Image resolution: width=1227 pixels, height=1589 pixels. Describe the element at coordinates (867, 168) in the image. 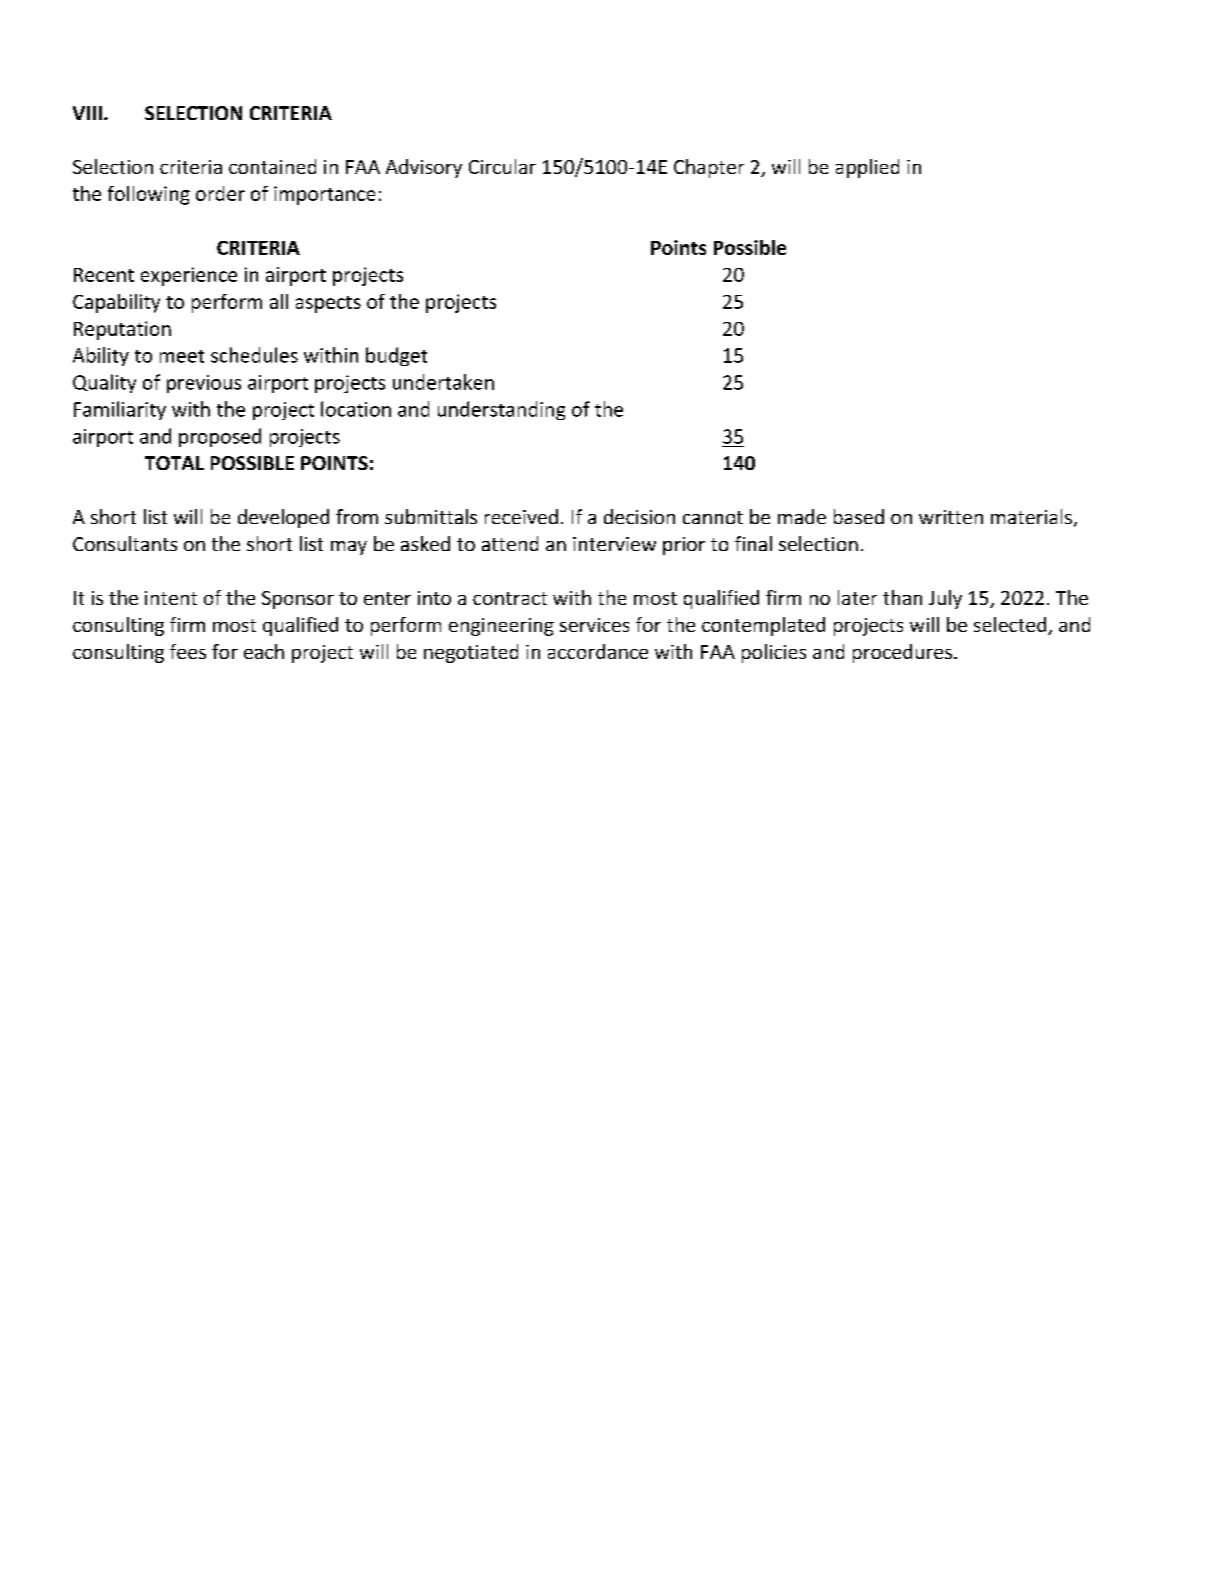

I see `applied` at that location.
